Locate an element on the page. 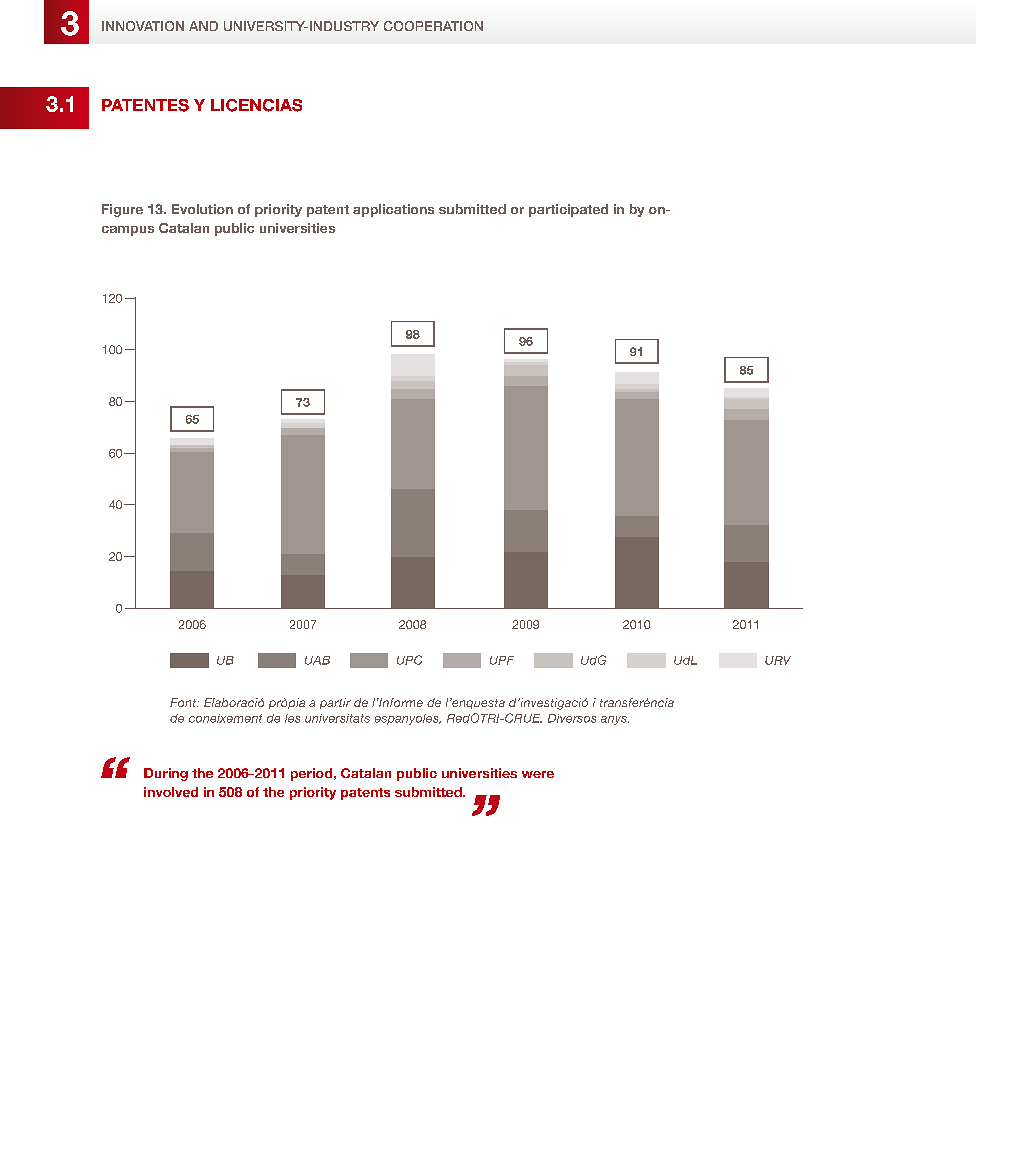  period is located at coordinates (311, 774).
